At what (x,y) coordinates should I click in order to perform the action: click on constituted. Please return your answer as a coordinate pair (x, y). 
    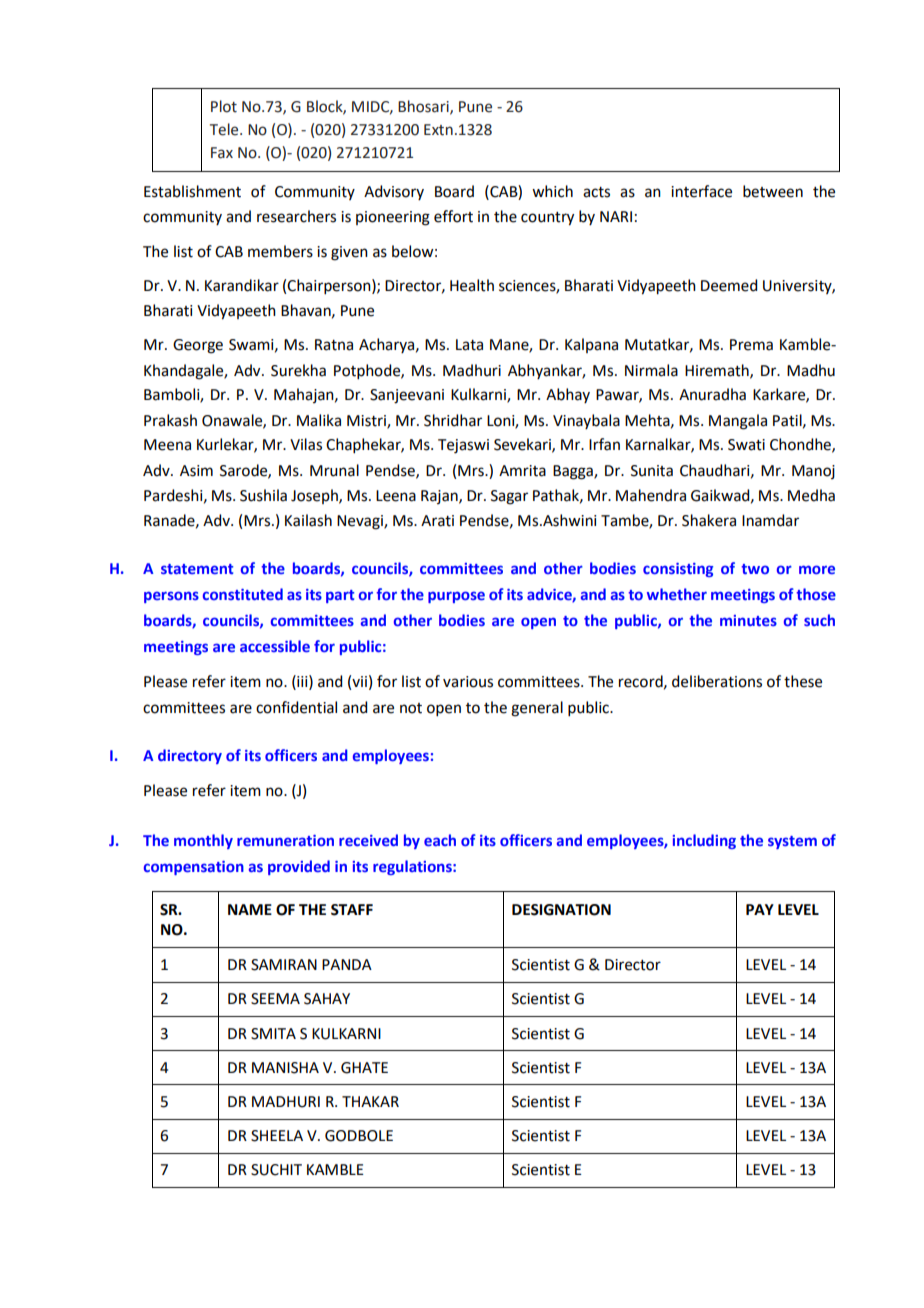
    Looking at the image, I should click on (243, 594).
